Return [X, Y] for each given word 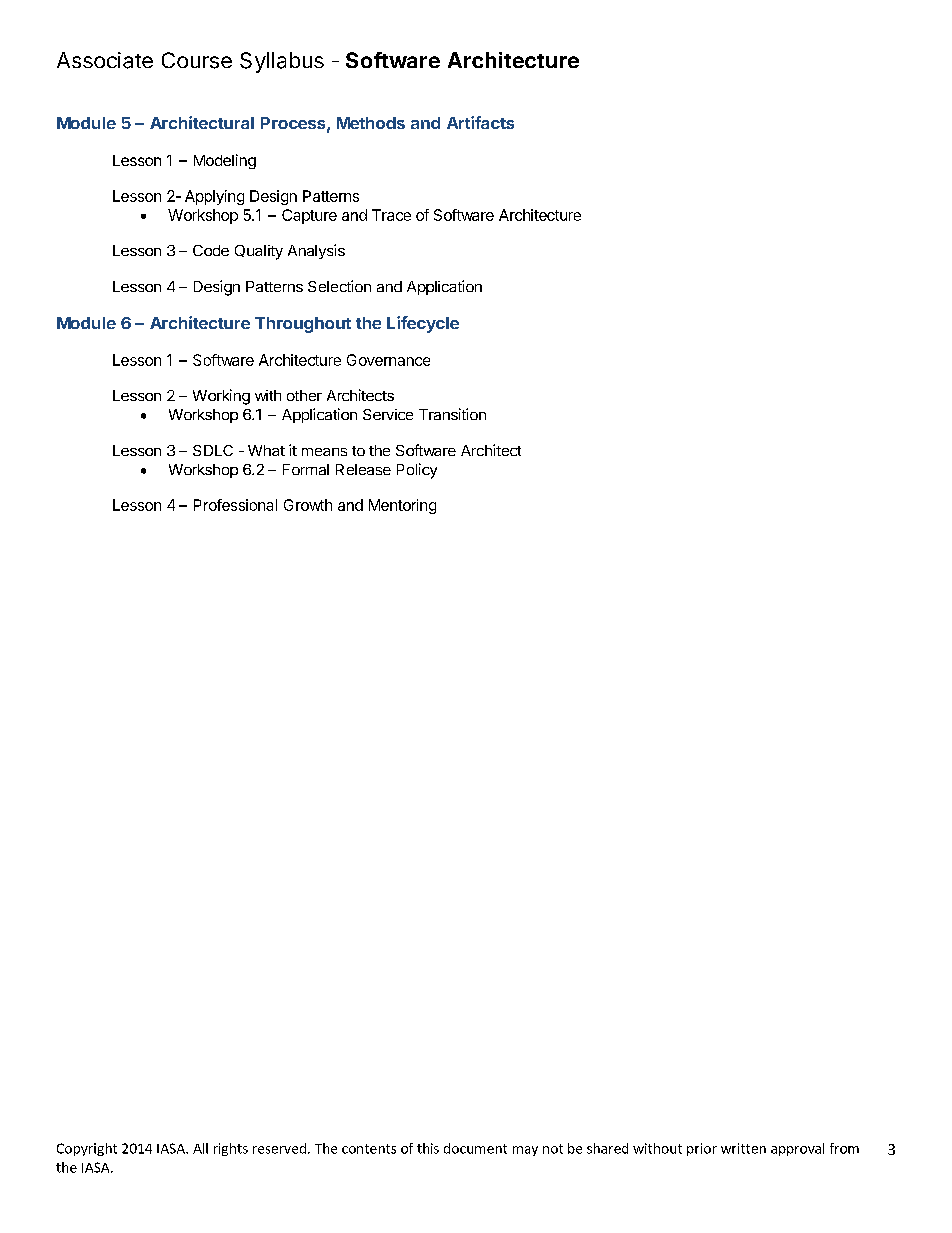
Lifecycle [423, 324]
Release [363, 469]
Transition [452, 414]
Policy [417, 471]
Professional [235, 505]
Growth [308, 505]
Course [197, 60]
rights [231, 1149]
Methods [371, 123]
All [200, 1148]
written [743, 1148]
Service [388, 414]
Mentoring [402, 506]
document [475, 1148]
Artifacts [480, 122]
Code [211, 250]
